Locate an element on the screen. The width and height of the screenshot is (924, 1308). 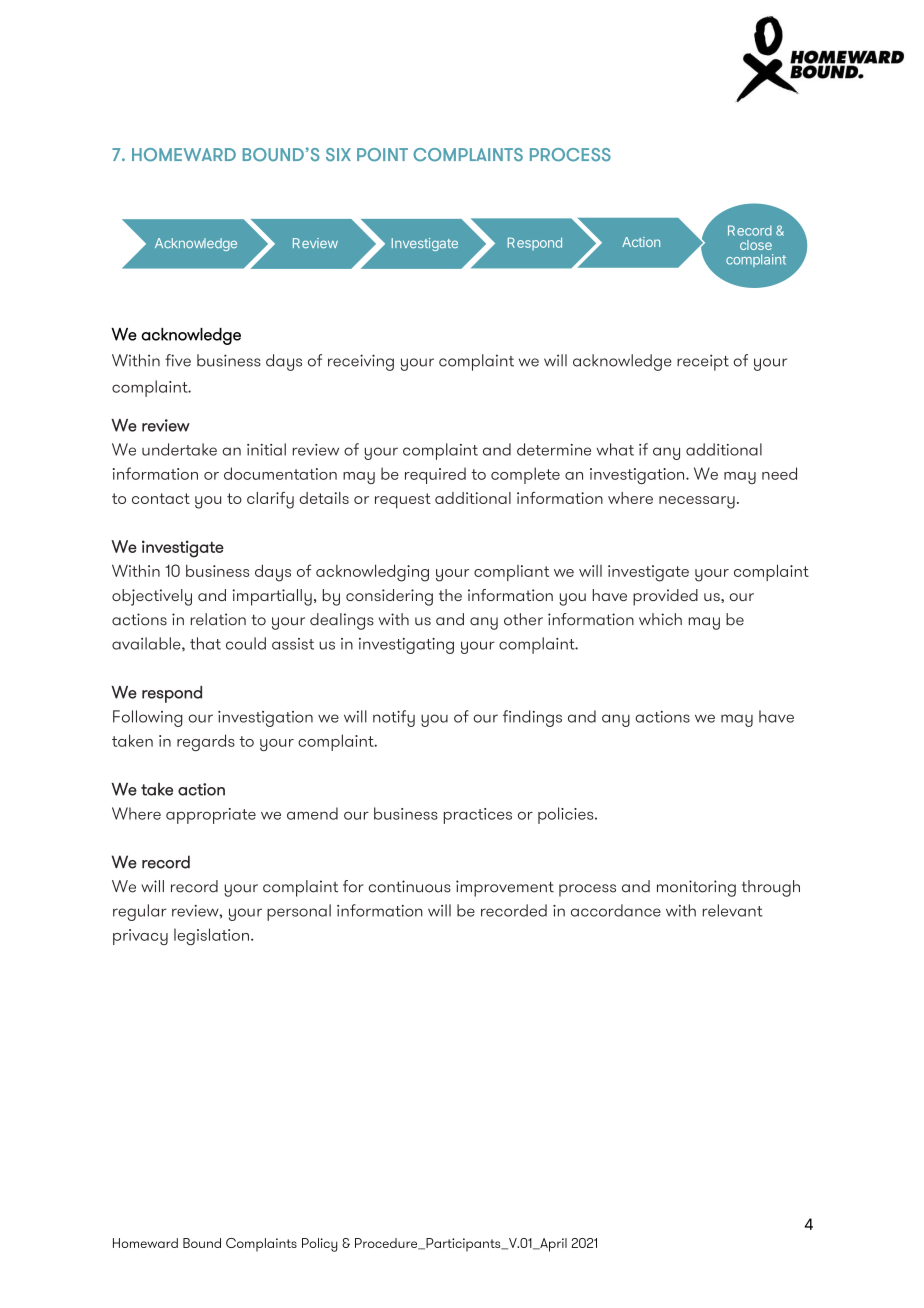
initial is located at coordinates (266, 449).
